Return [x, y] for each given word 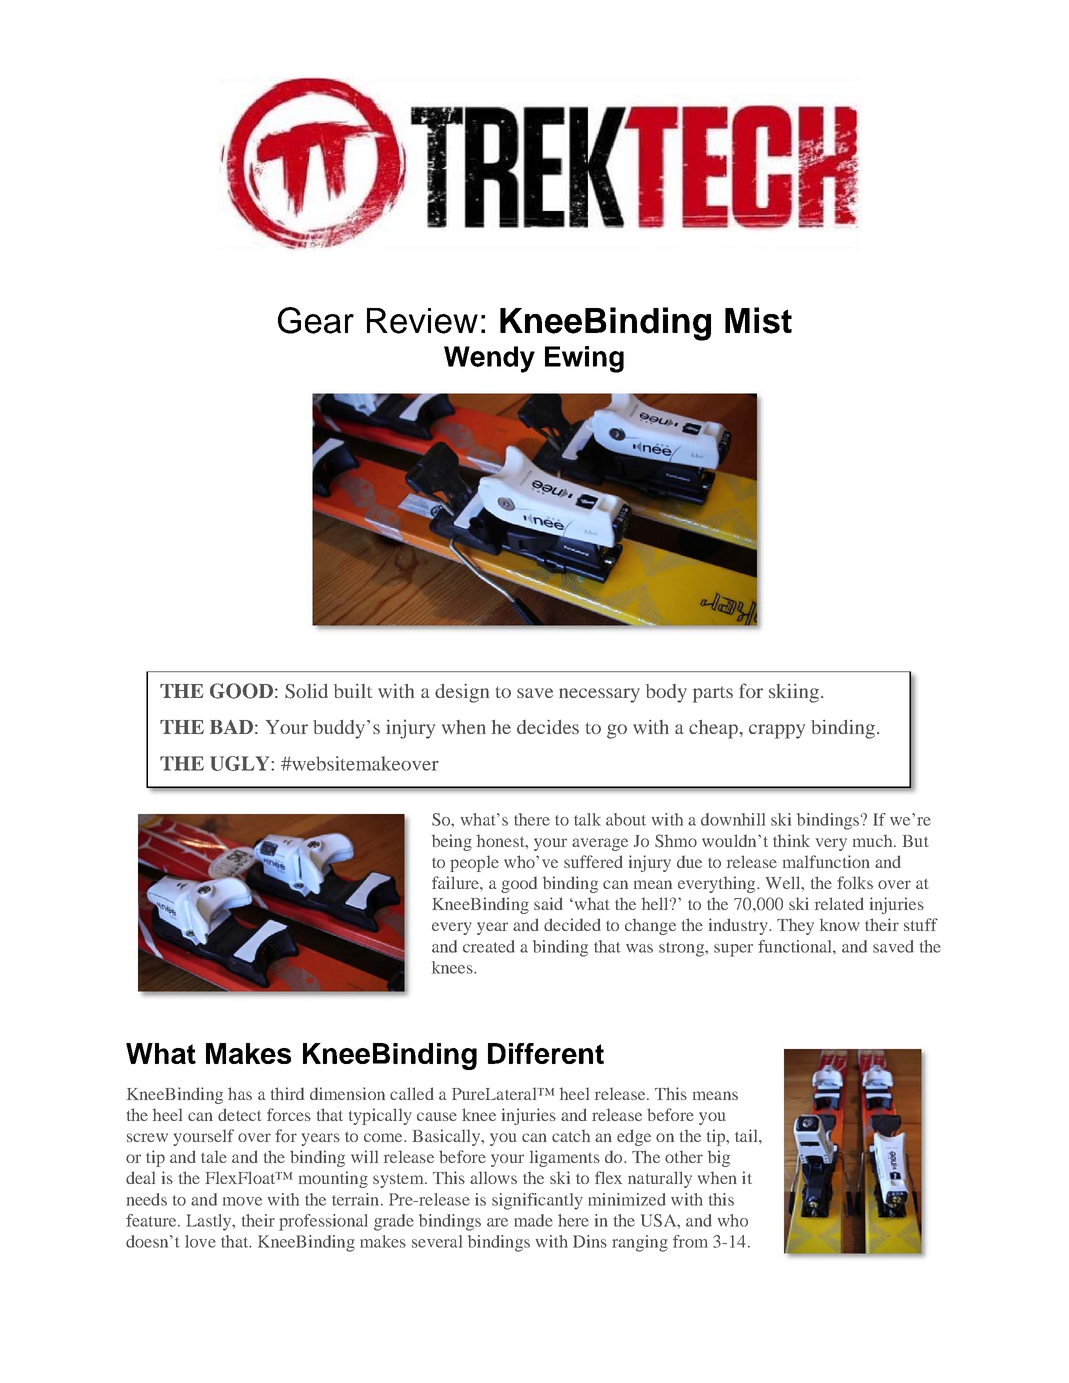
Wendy [489, 359]
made [533, 1220]
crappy [777, 731]
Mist [758, 320]
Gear [316, 320]
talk [587, 819]
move [242, 1201]
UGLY [241, 763]
